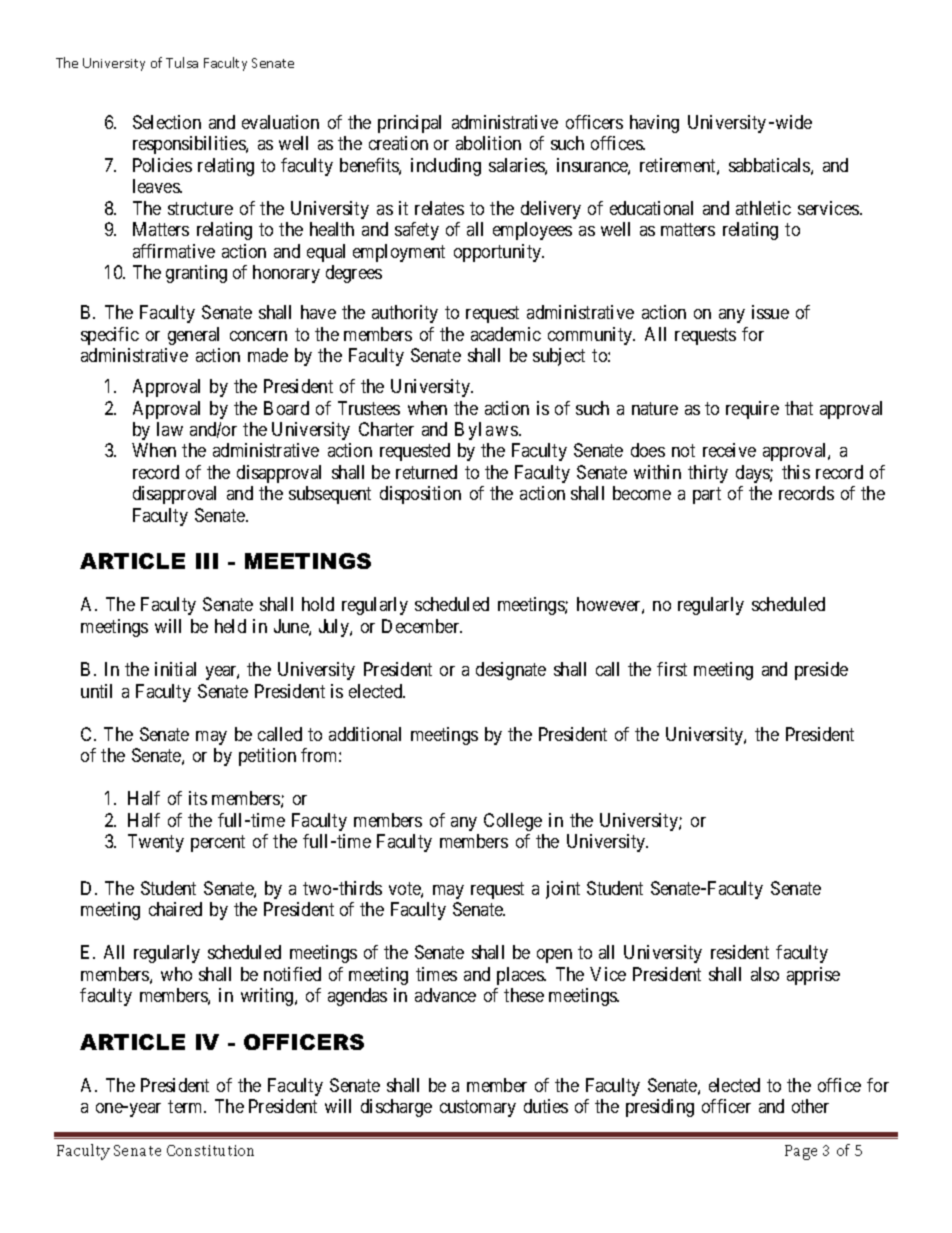 The height and width of the image is (1233, 952). I want to click on December, so click(422, 626).
